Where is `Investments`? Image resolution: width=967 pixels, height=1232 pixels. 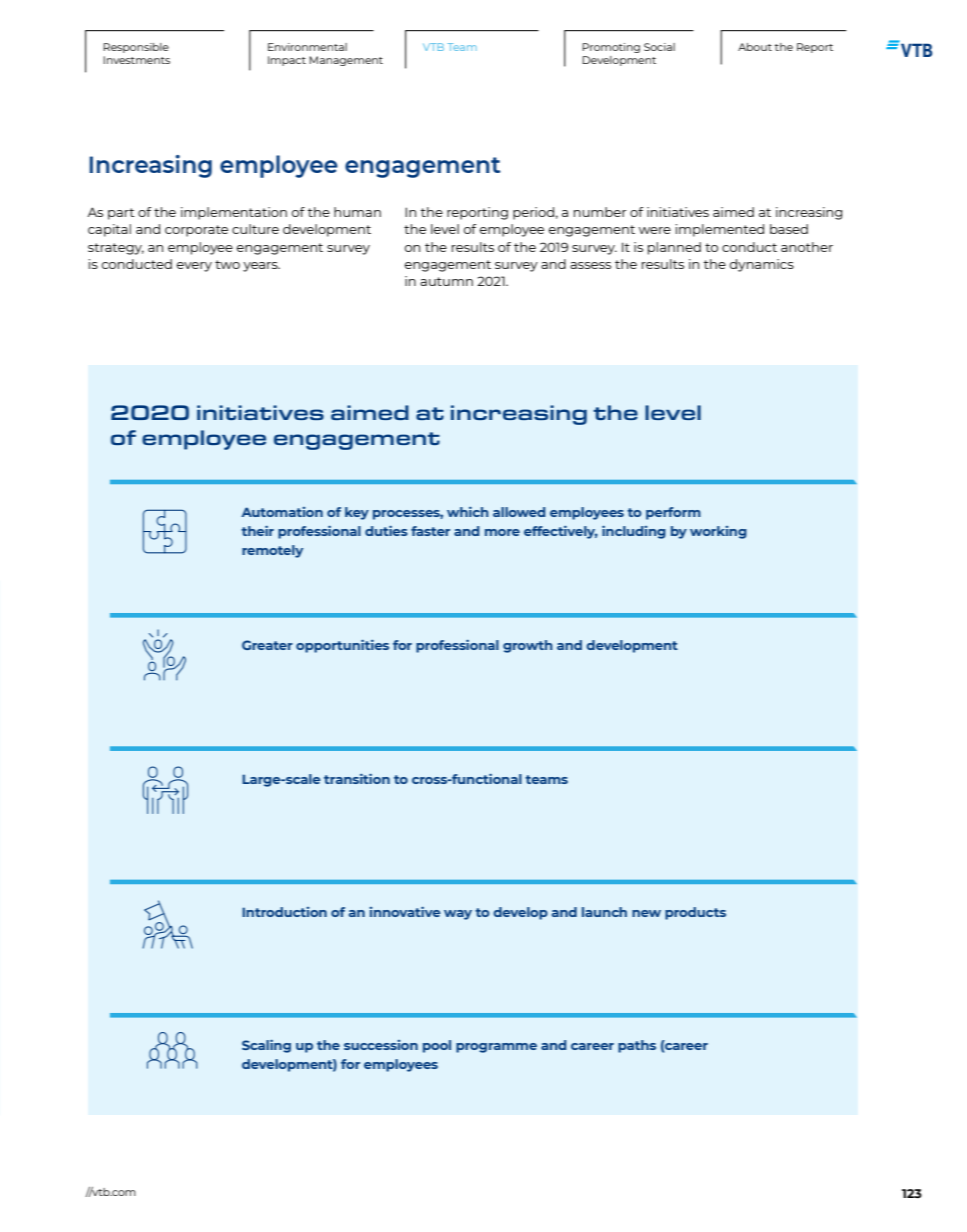
Investments is located at coordinates (136, 60).
